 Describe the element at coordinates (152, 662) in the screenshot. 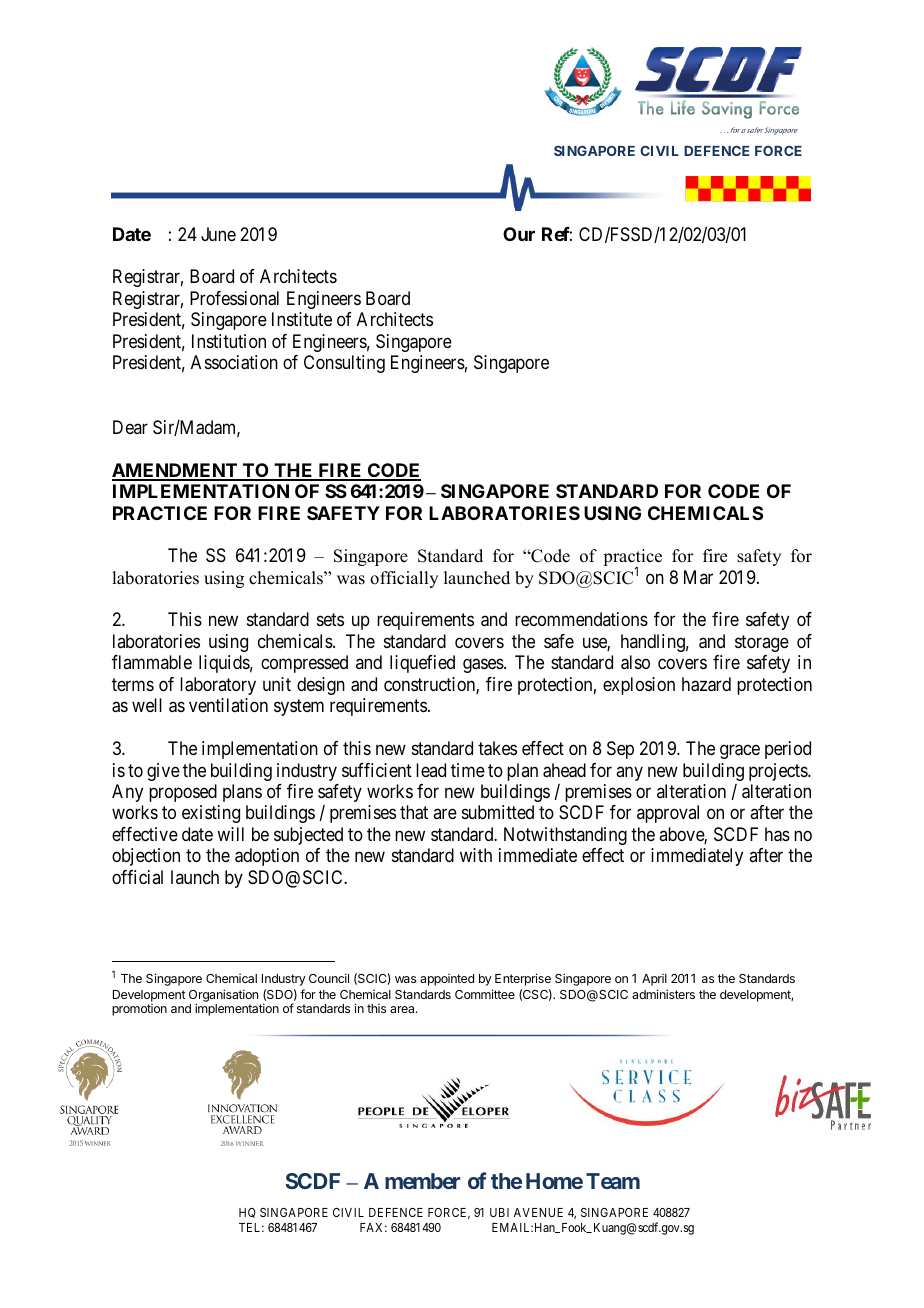

I see `flammable` at that location.
